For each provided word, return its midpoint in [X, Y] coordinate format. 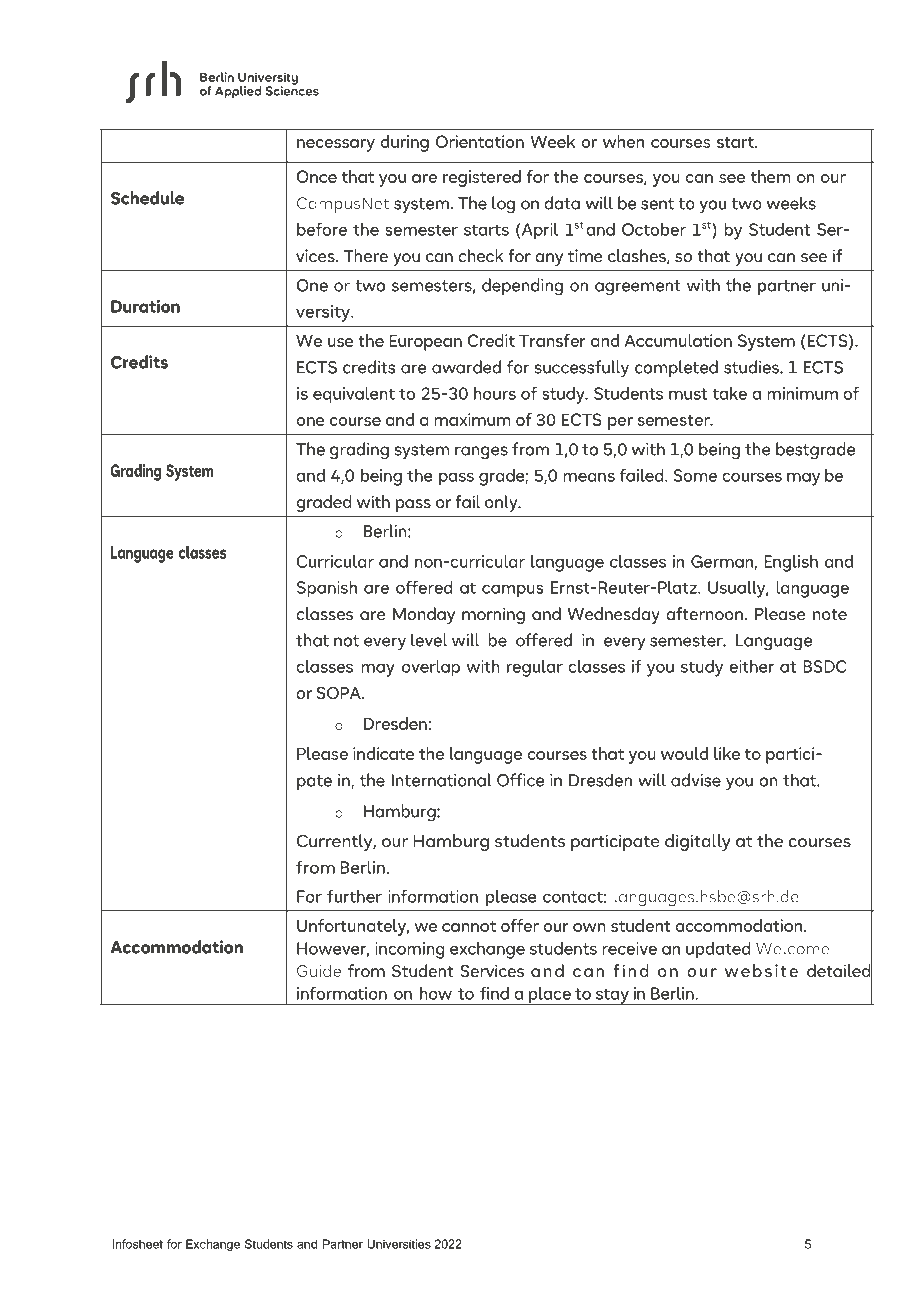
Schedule [147, 198]
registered [482, 178]
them [771, 176]
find [494, 993]
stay [612, 996]
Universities [399, 1244]
